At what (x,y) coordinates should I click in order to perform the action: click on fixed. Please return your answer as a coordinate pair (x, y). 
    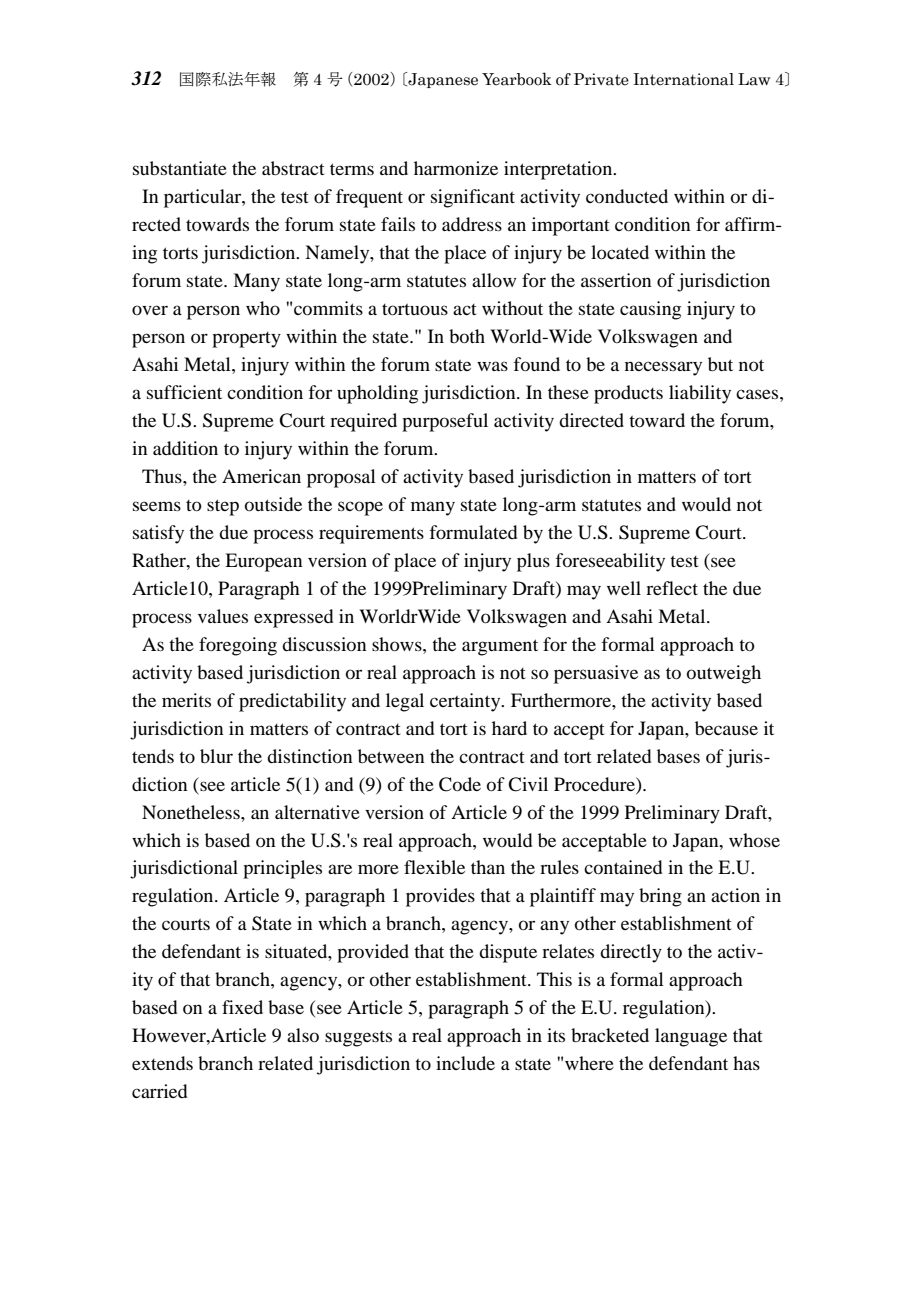
    Looking at the image, I should click on (242, 1007).
